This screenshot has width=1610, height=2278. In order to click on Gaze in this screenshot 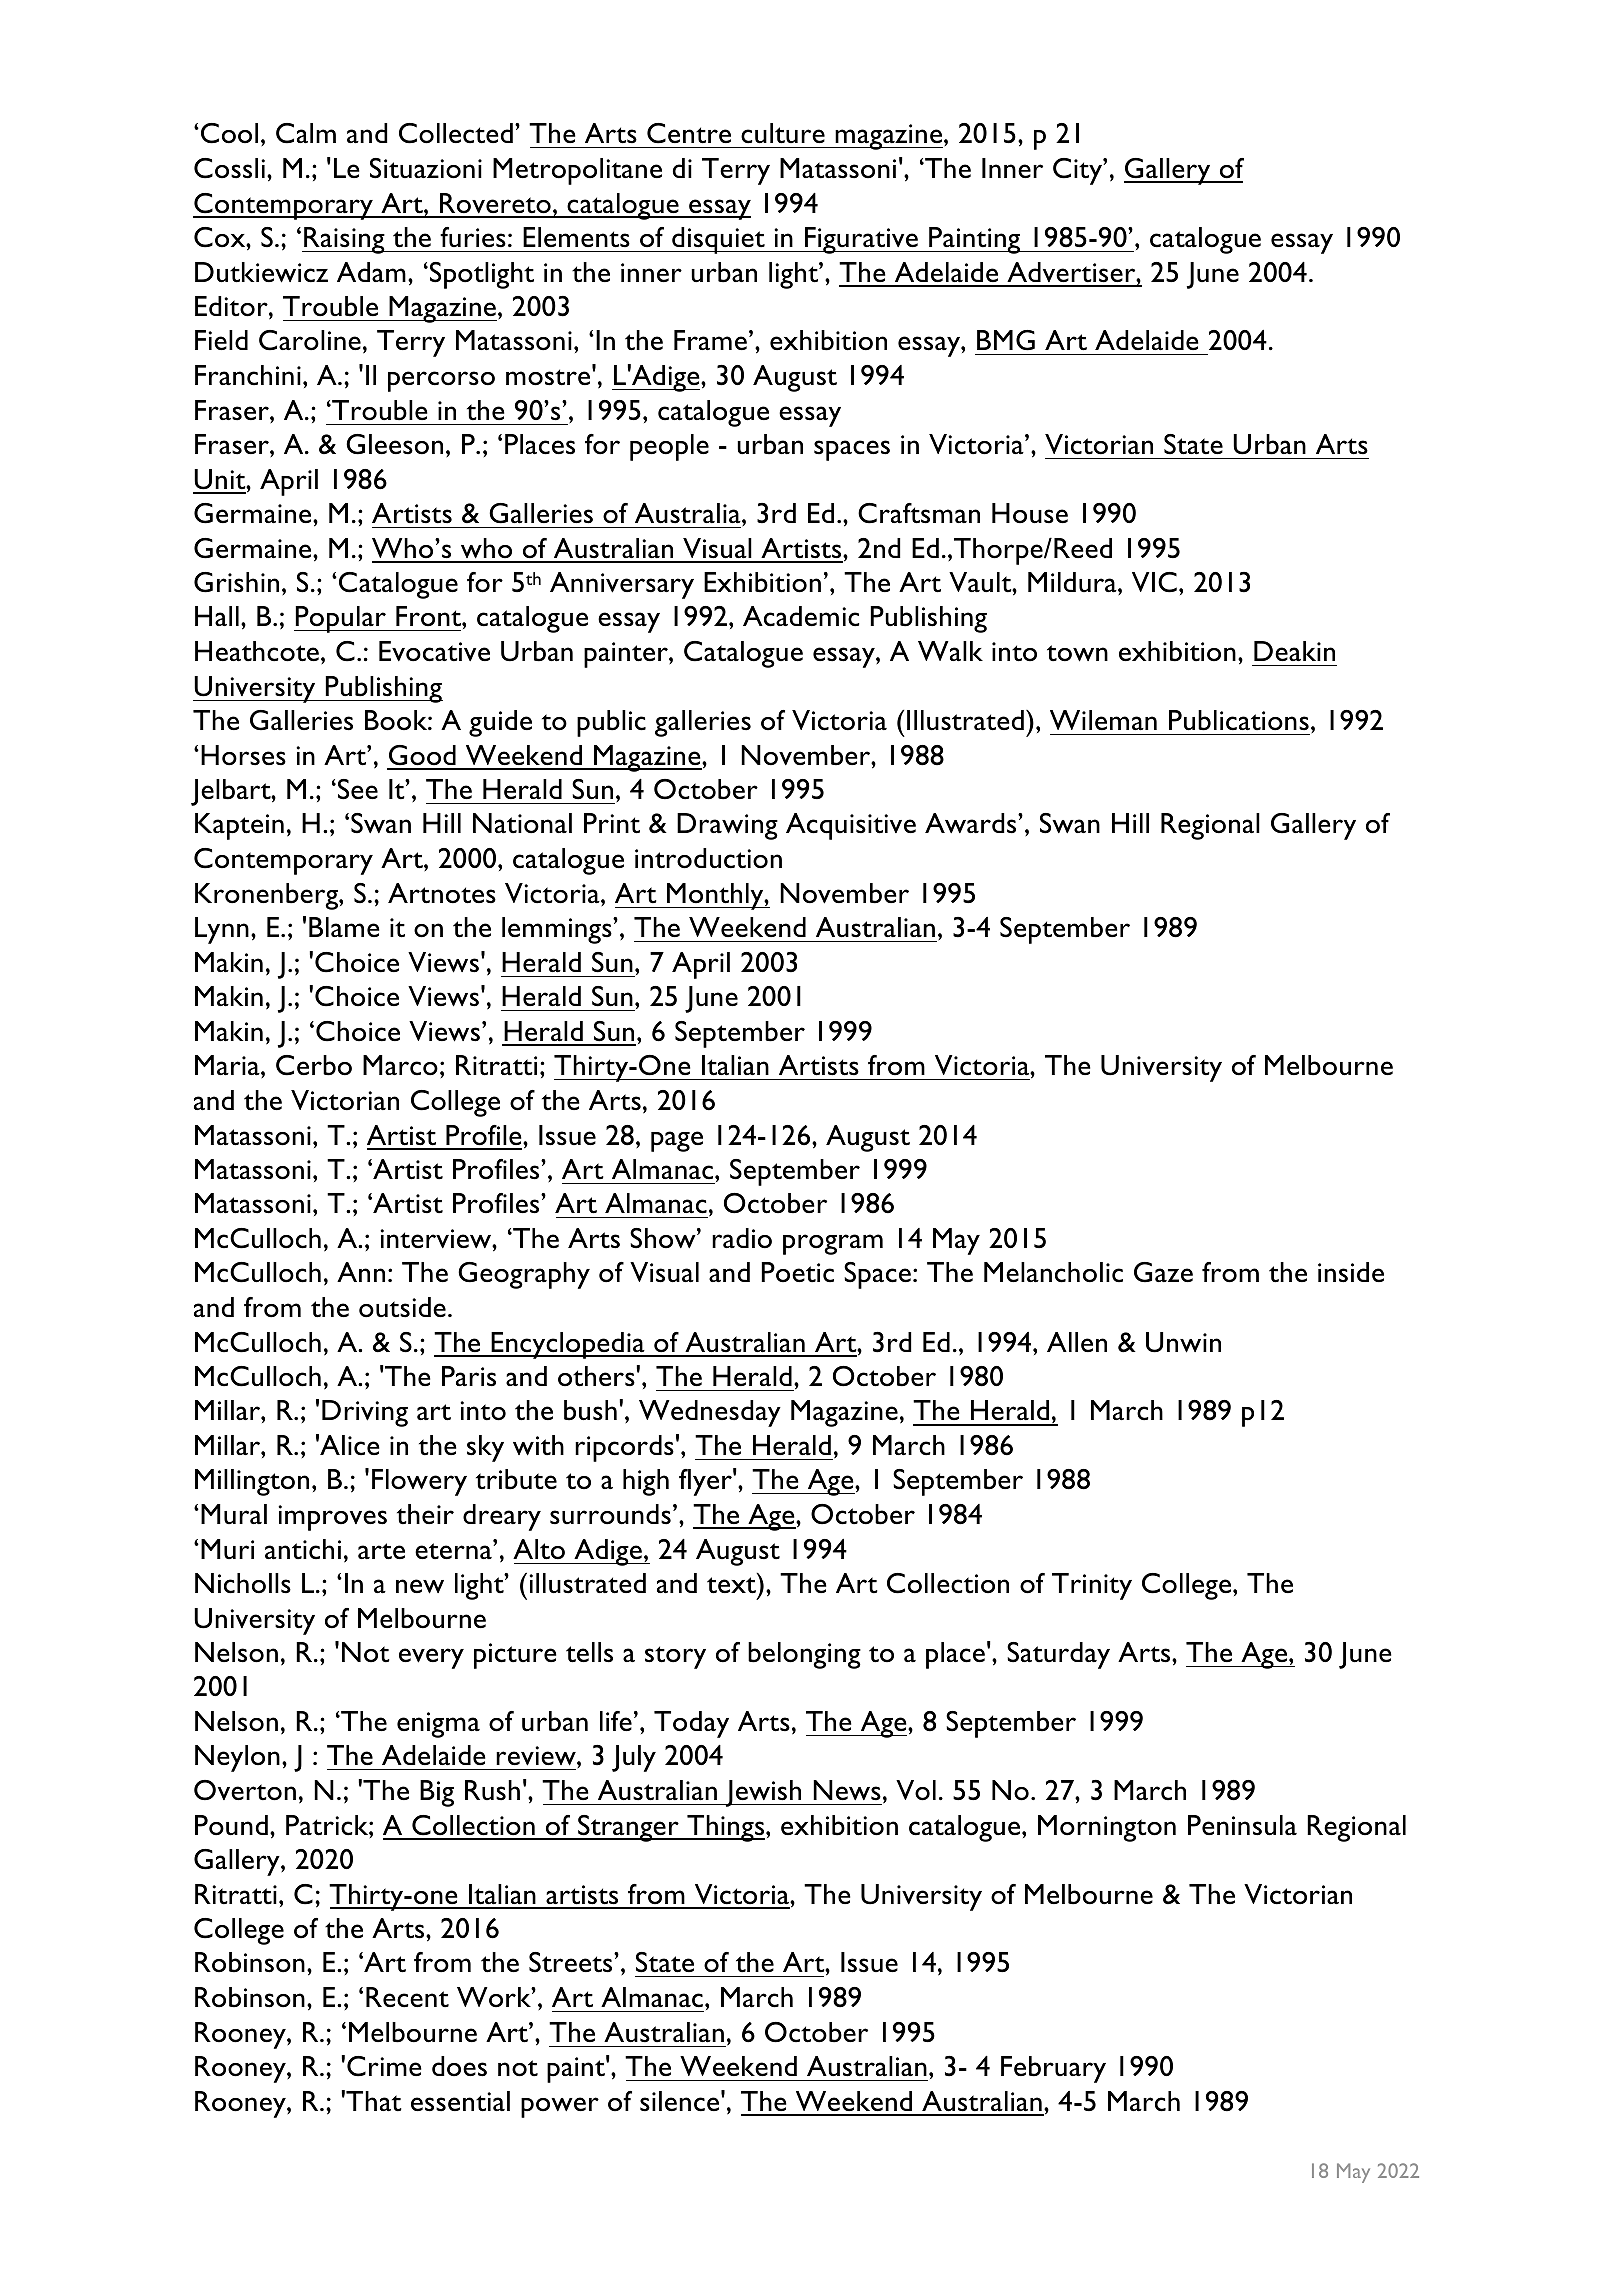, I will do `click(1163, 1272)`.
